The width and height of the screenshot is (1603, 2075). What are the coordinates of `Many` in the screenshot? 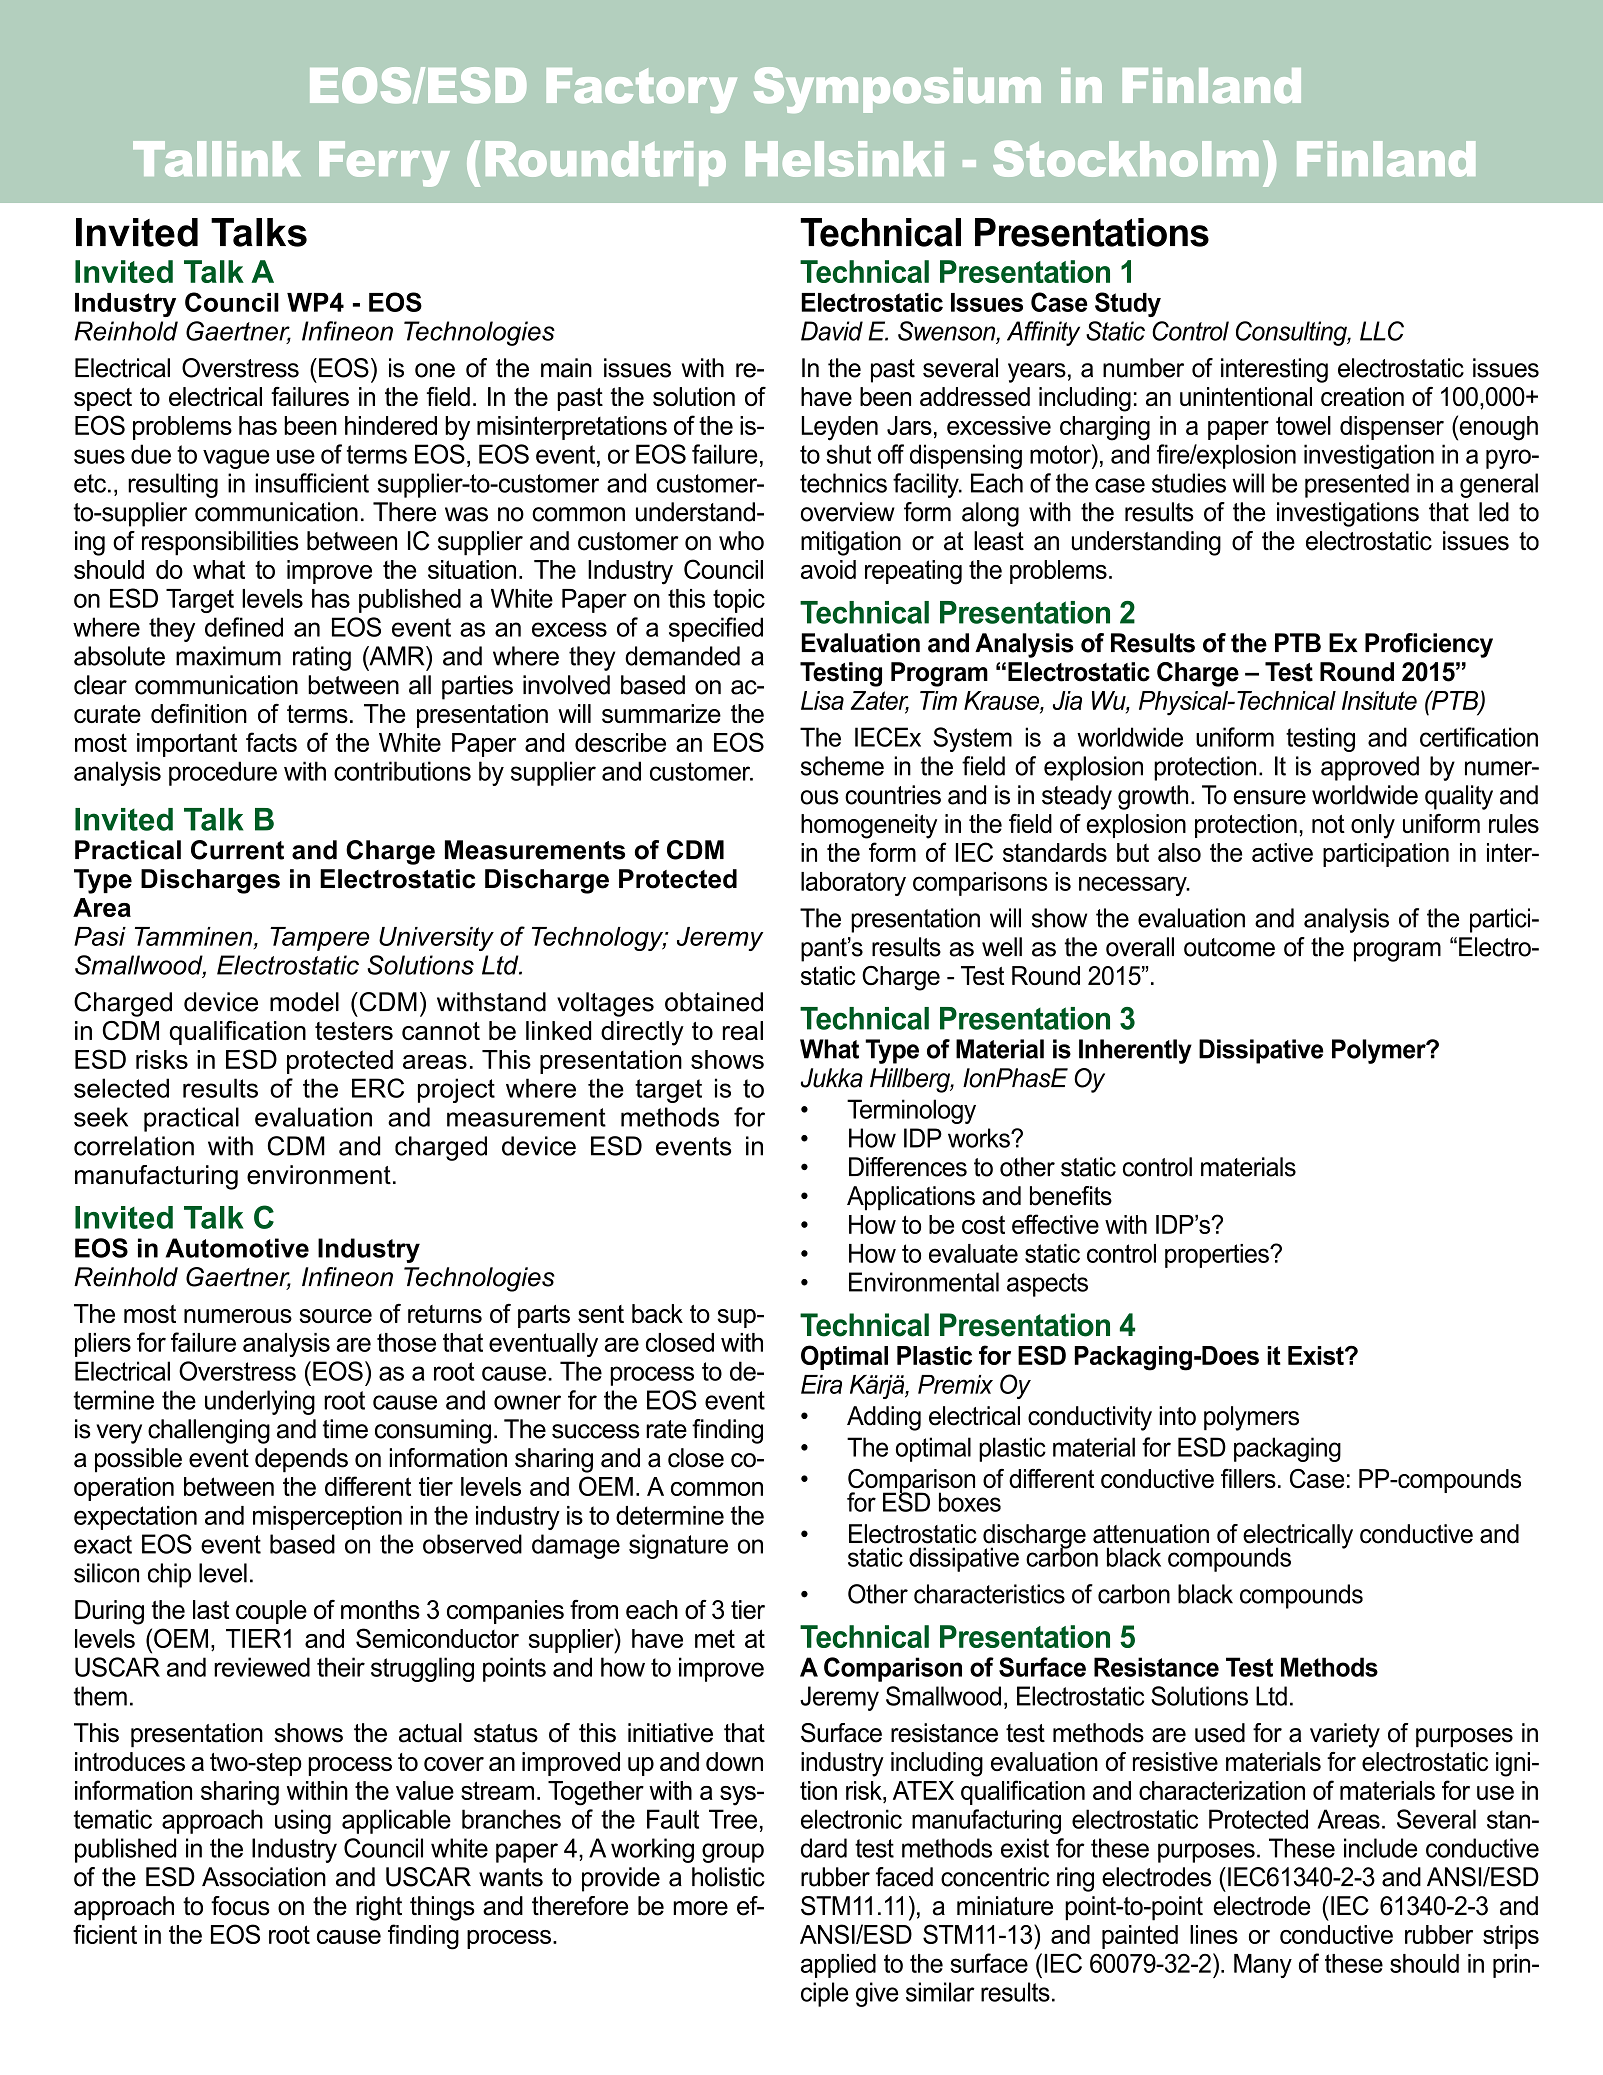 It's located at (1263, 1966).
